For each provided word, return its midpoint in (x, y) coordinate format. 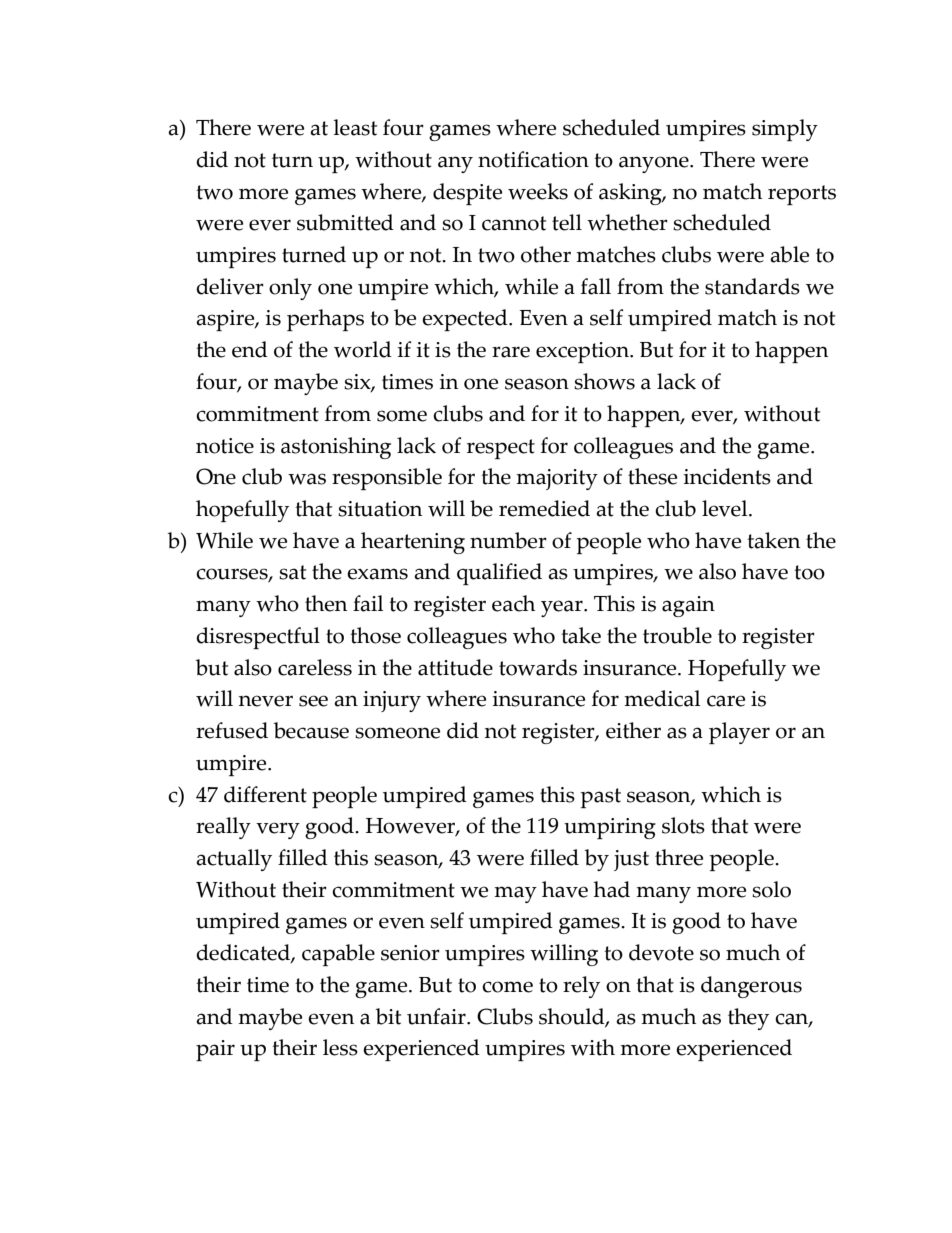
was (307, 479)
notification (533, 159)
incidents (727, 476)
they (748, 1019)
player (739, 733)
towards (538, 667)
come (507, 987)
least (355, 127)
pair (215, 1050)
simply (785, 130)
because (311, 730)
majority (557, 479)
